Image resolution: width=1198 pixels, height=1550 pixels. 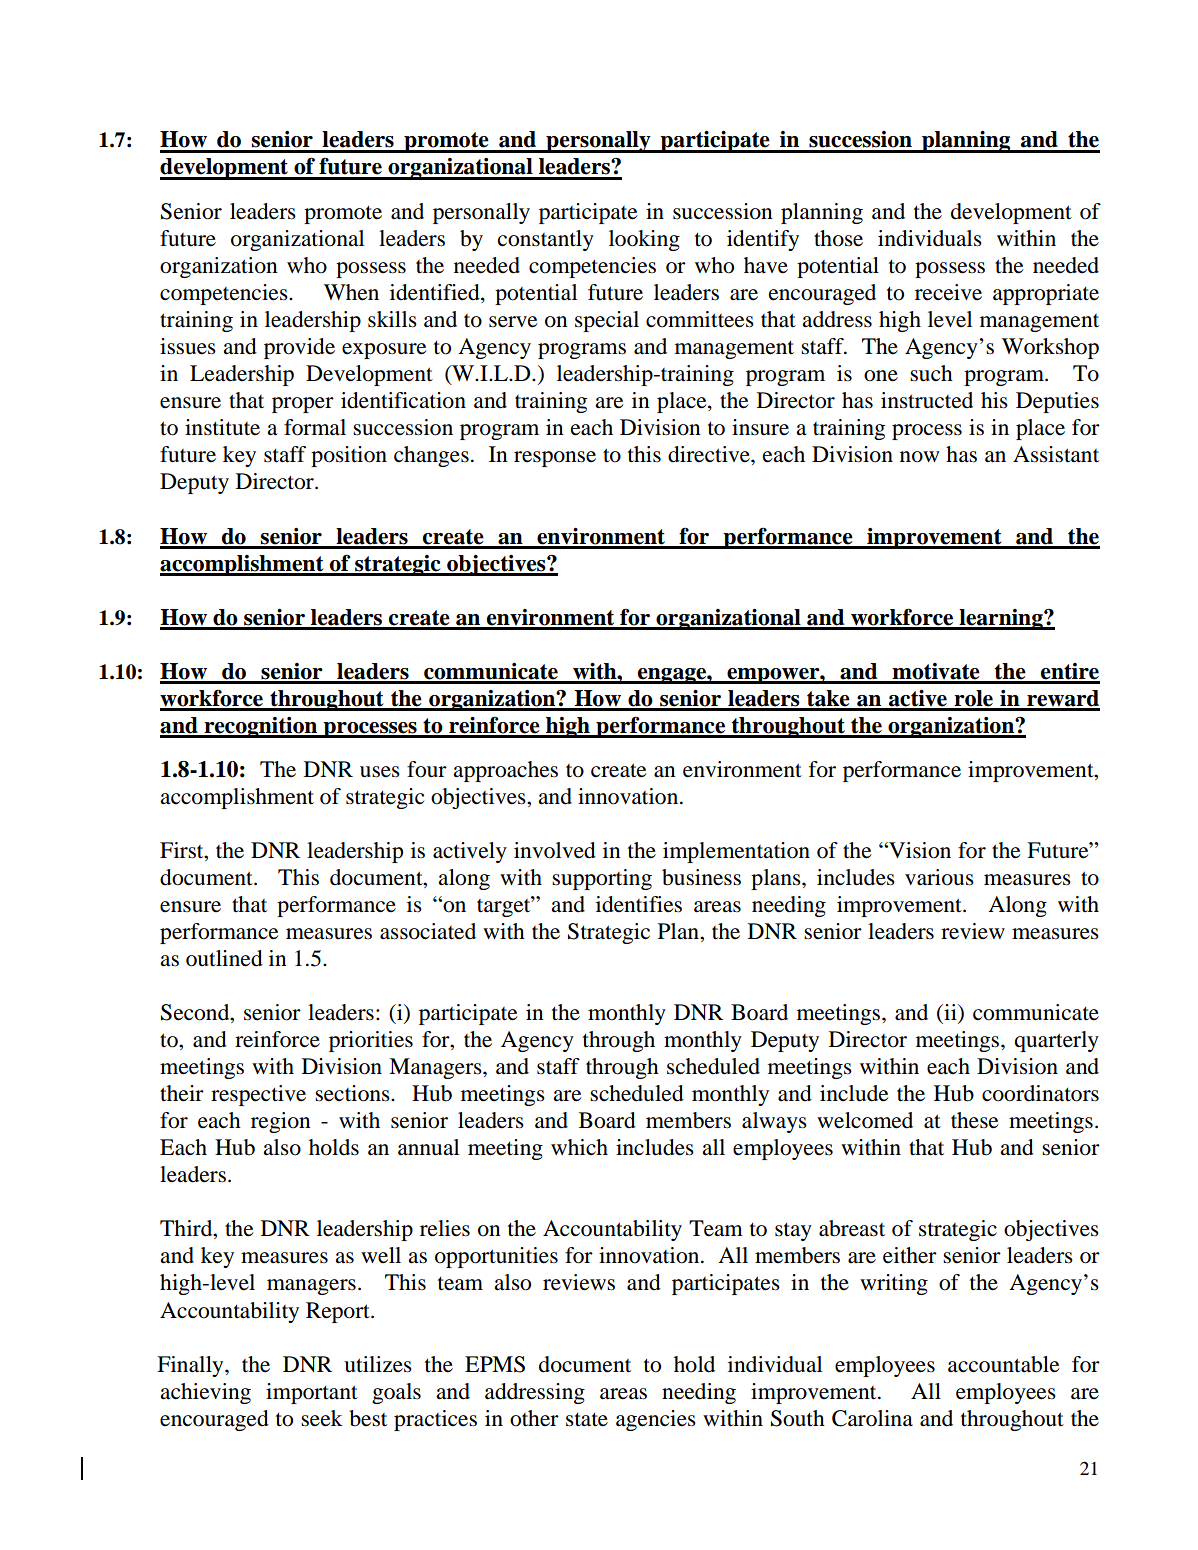 What do you see at coordinates (555, 850) in the screenshot?
I see `involved` at bounding box center [555, 850].
